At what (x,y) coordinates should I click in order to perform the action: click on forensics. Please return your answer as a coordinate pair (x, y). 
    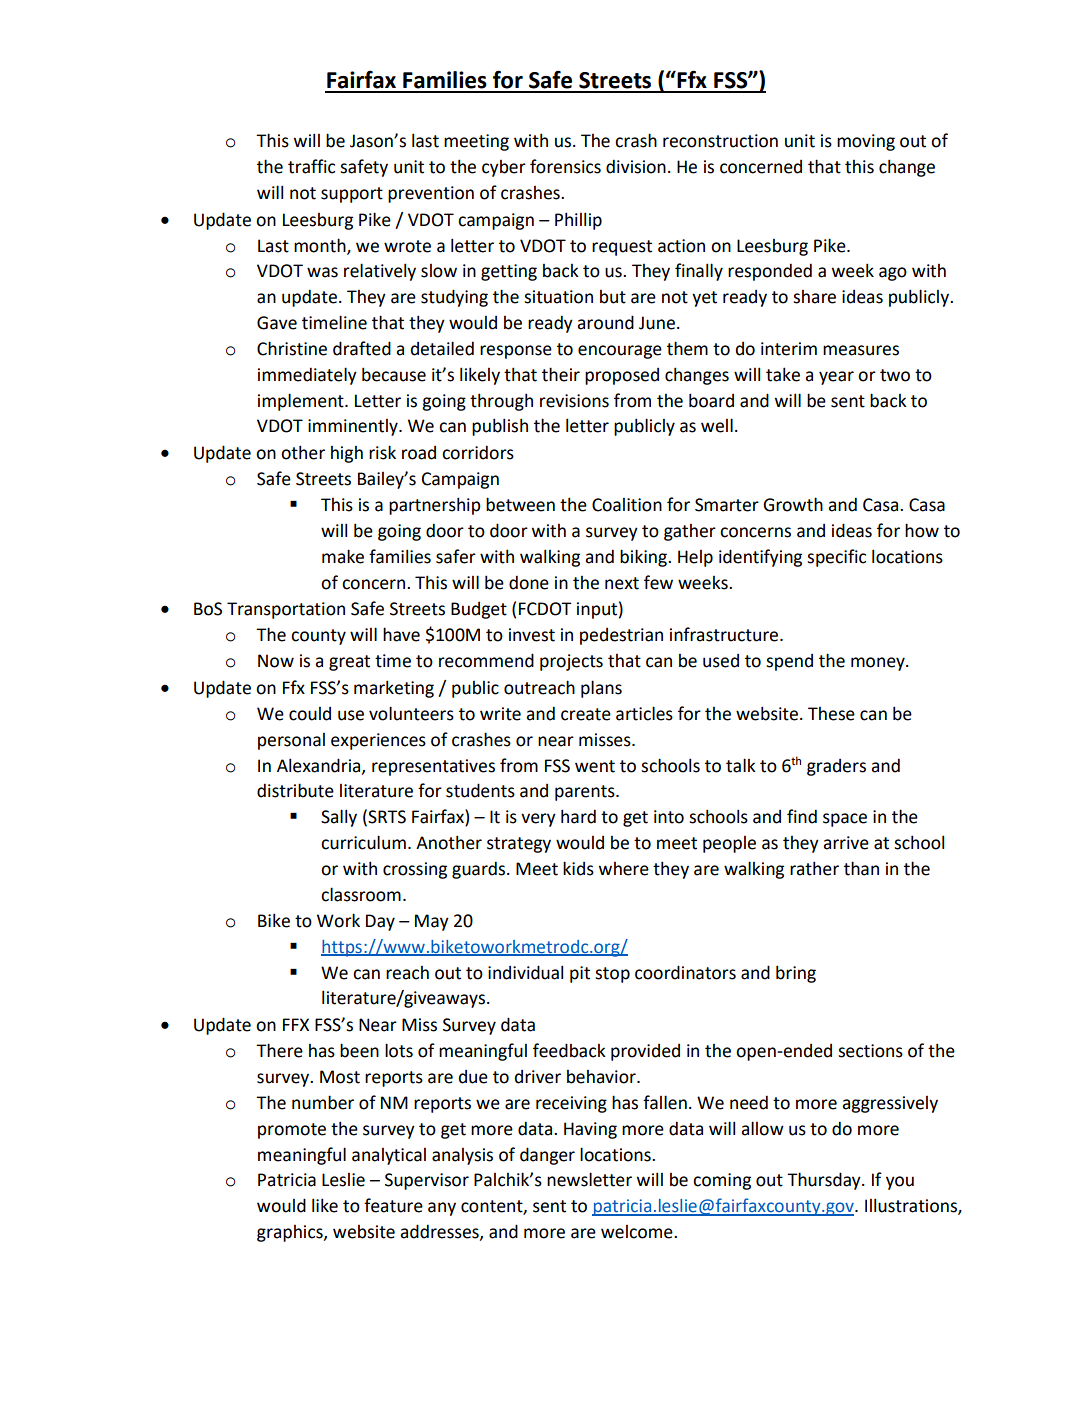
    Looking at the image, I should click on (565, 166).
